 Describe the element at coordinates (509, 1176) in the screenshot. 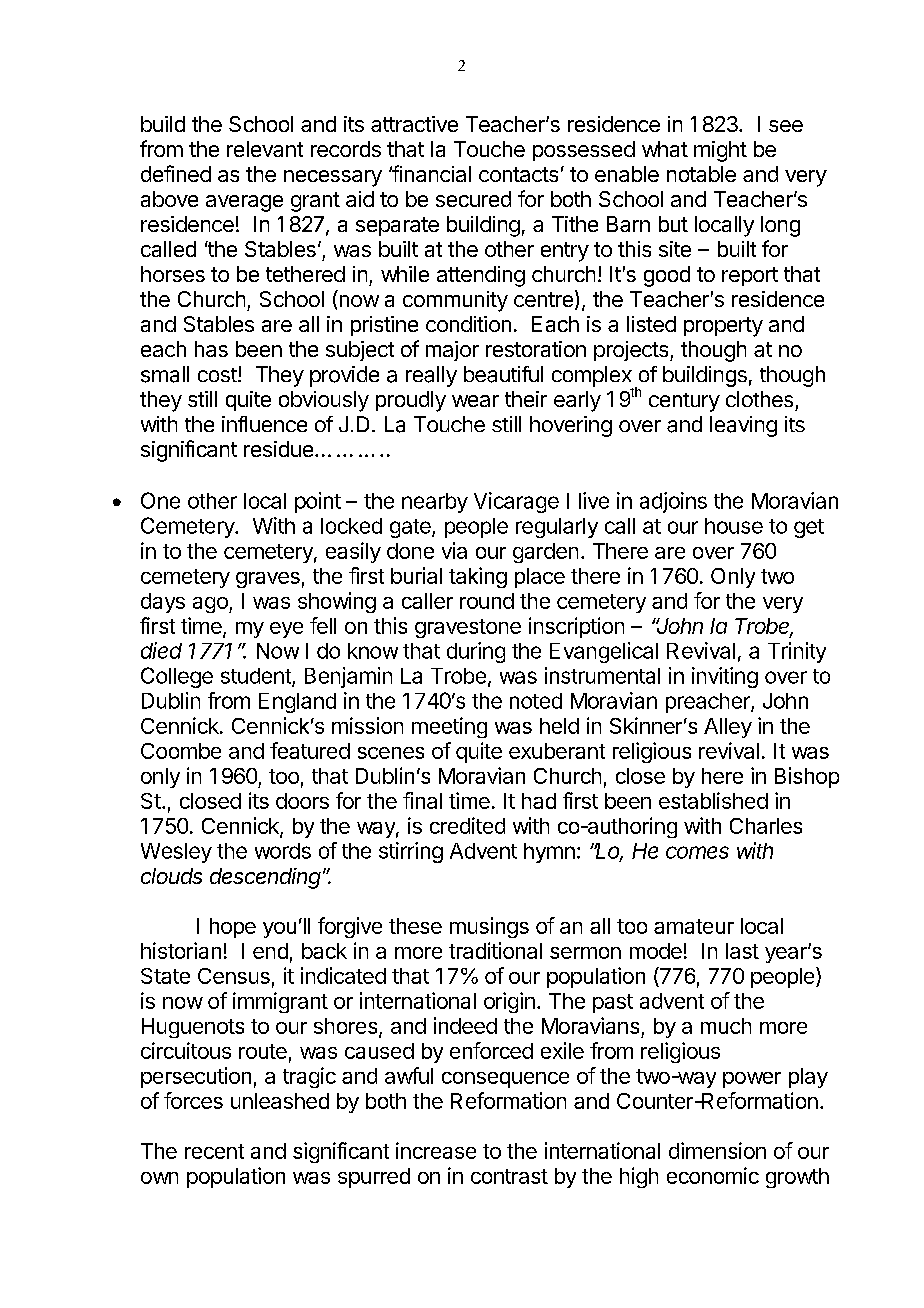

I see `contrast` at that location.
